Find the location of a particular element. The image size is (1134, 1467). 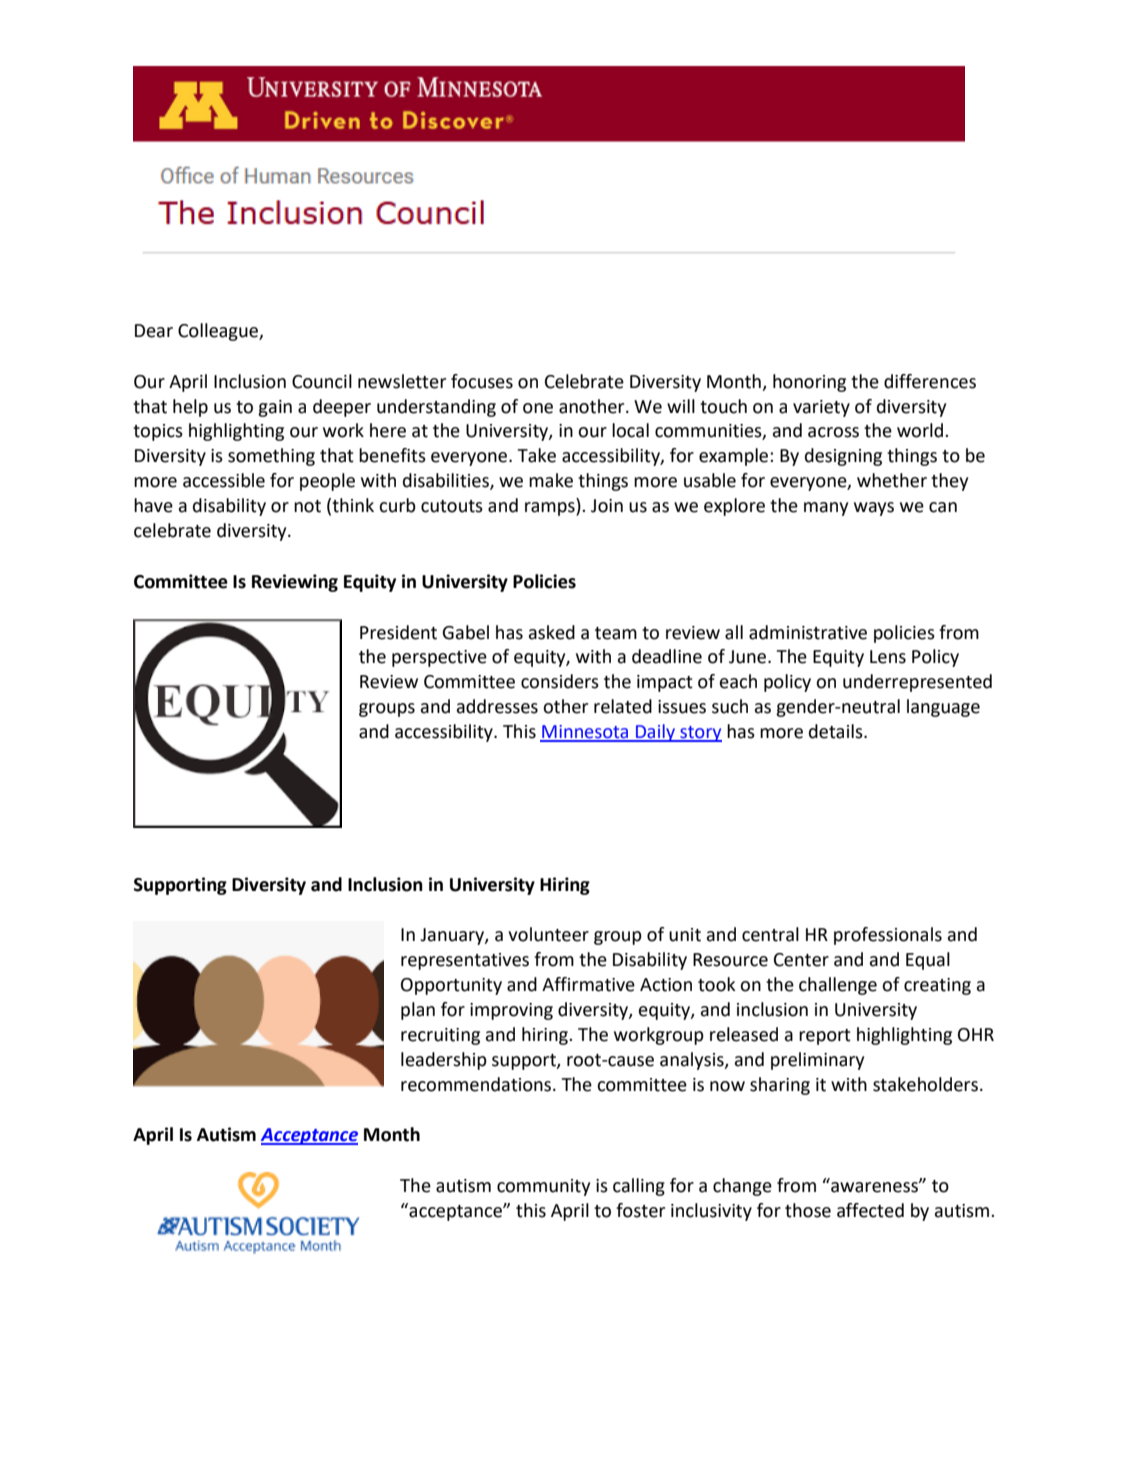

Council is located at coordinates (322, 381).
